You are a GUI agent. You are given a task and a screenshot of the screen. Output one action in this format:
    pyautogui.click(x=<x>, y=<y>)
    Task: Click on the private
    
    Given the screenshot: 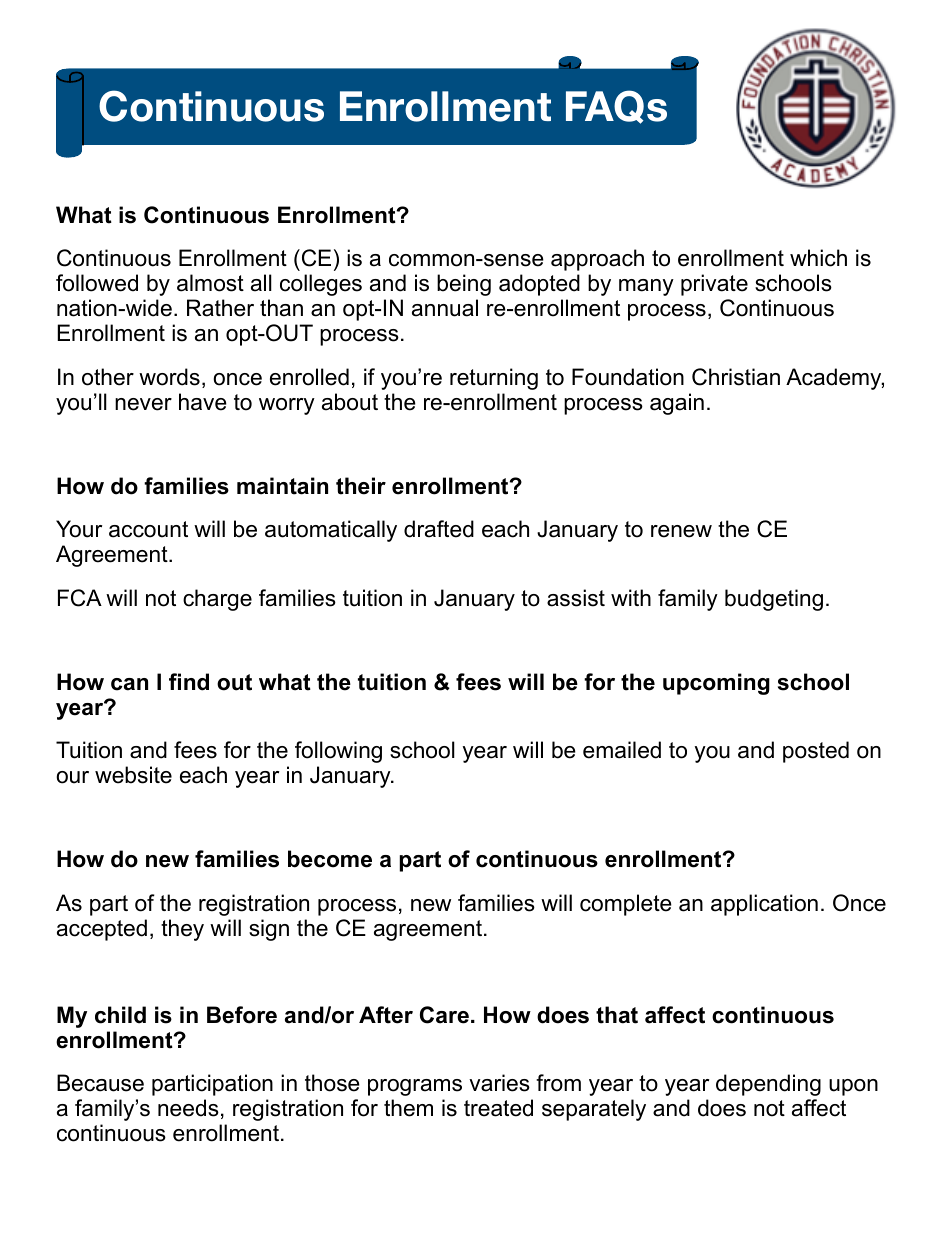 What is the action you would take?
    pyautogui.click(x=714, y=285)
